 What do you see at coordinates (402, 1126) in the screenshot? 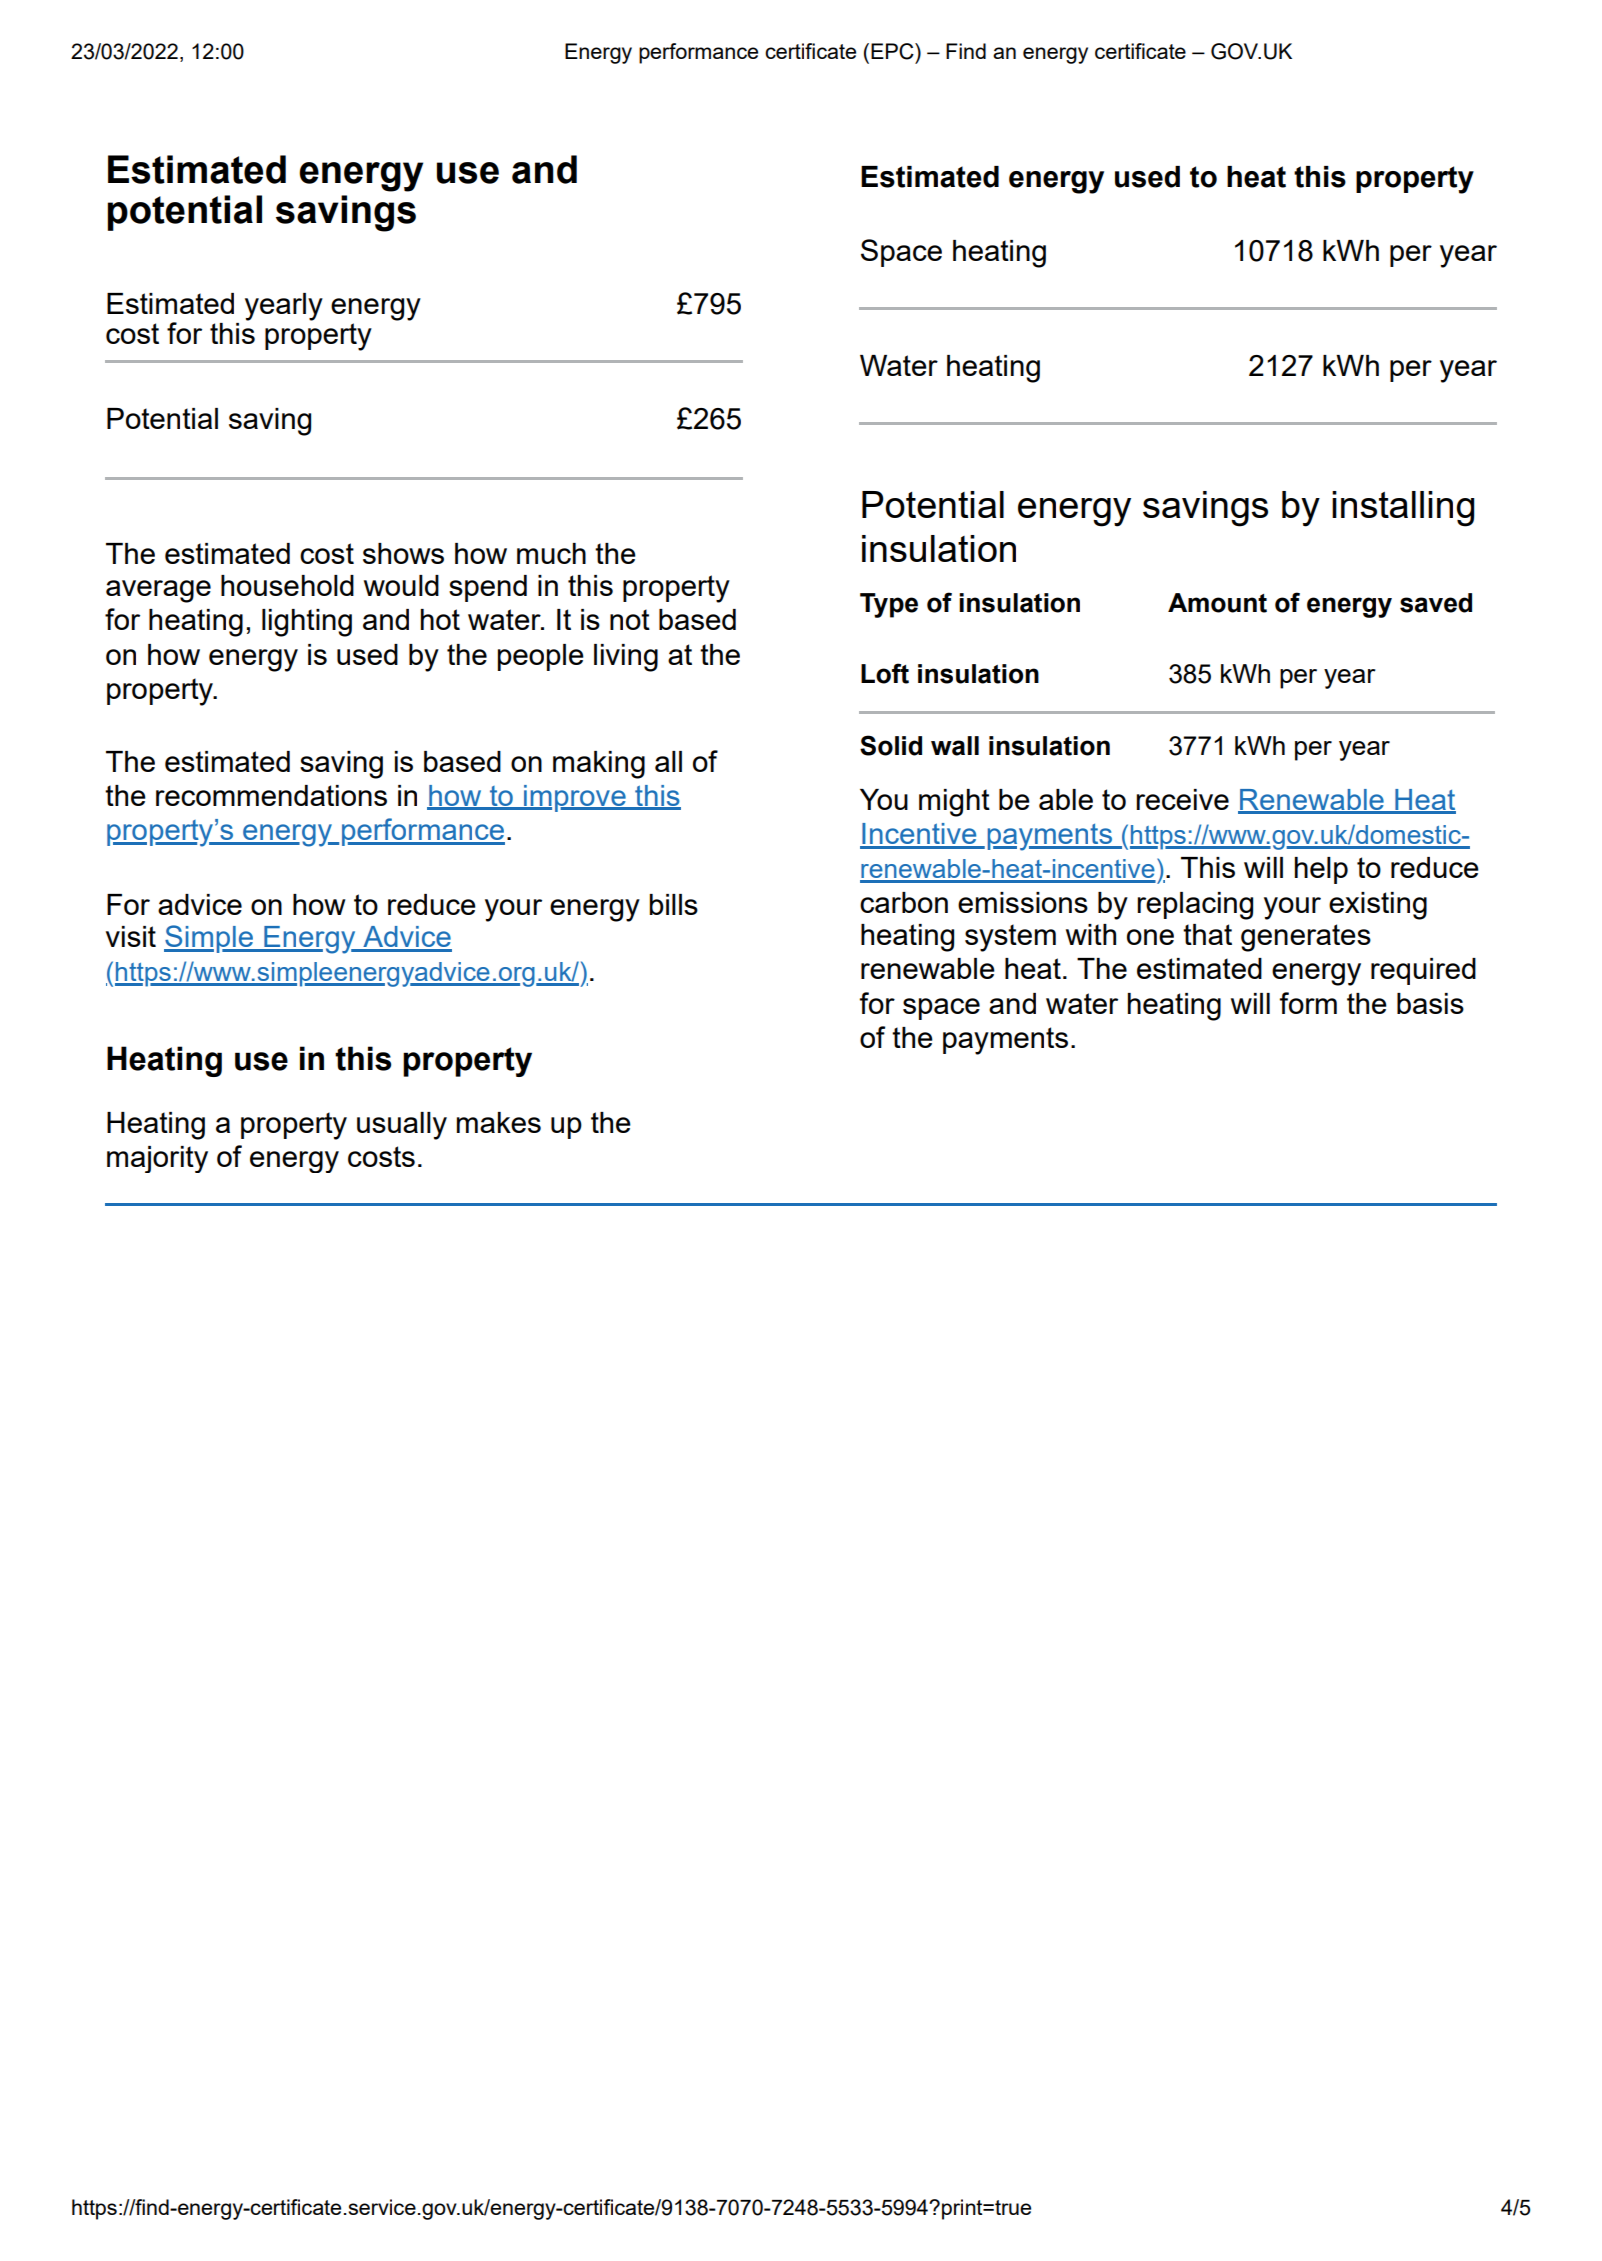
I see `usually` at bounding box center [402, 1126].
